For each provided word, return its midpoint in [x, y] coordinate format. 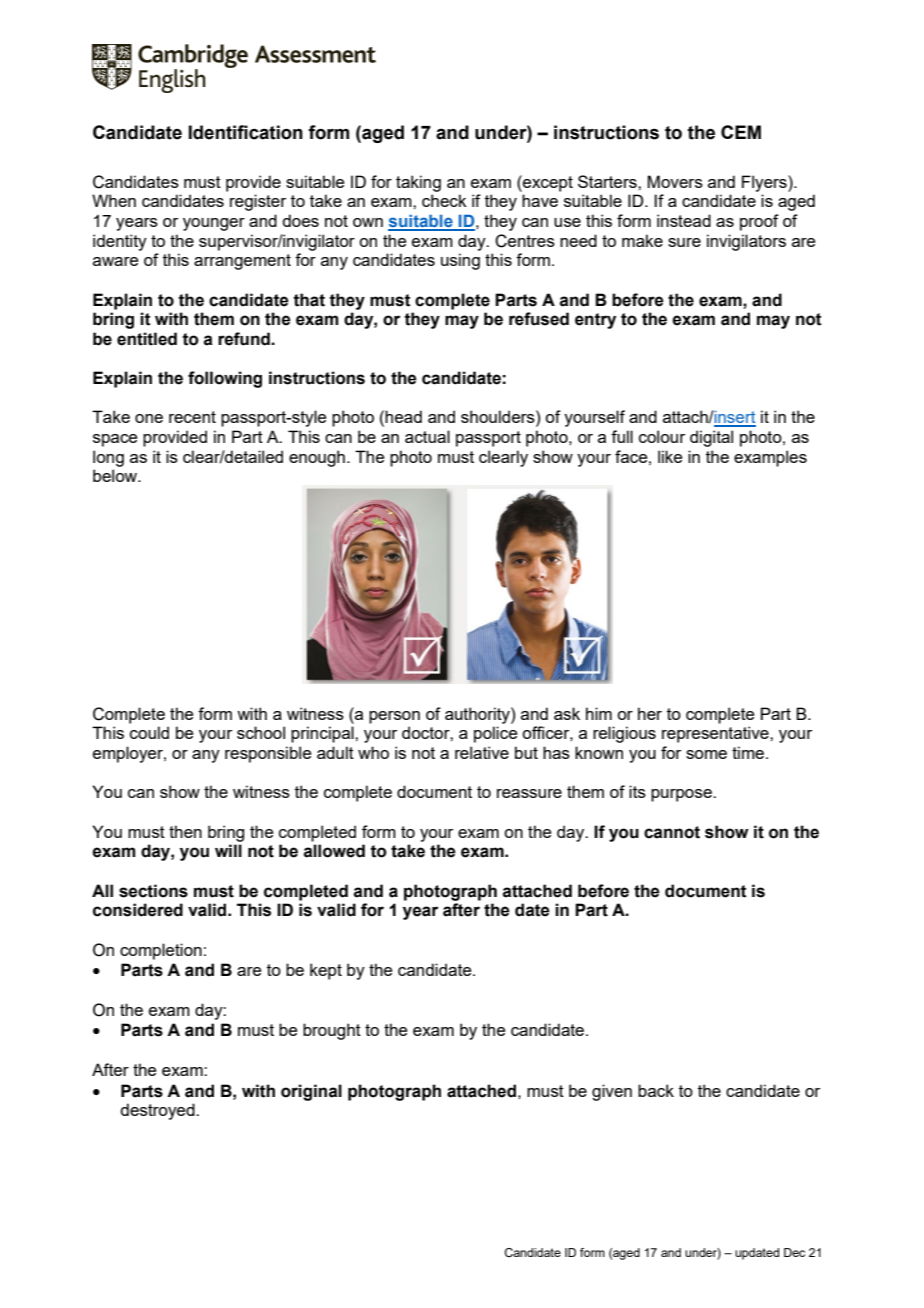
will [228, 850]
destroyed [158, 1111]
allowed [334, 851]
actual [427, 436]
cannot [672, 832]
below [116, 475]
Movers [675, 181]
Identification [246, 132]
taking [418, 183]
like [670, 456]
